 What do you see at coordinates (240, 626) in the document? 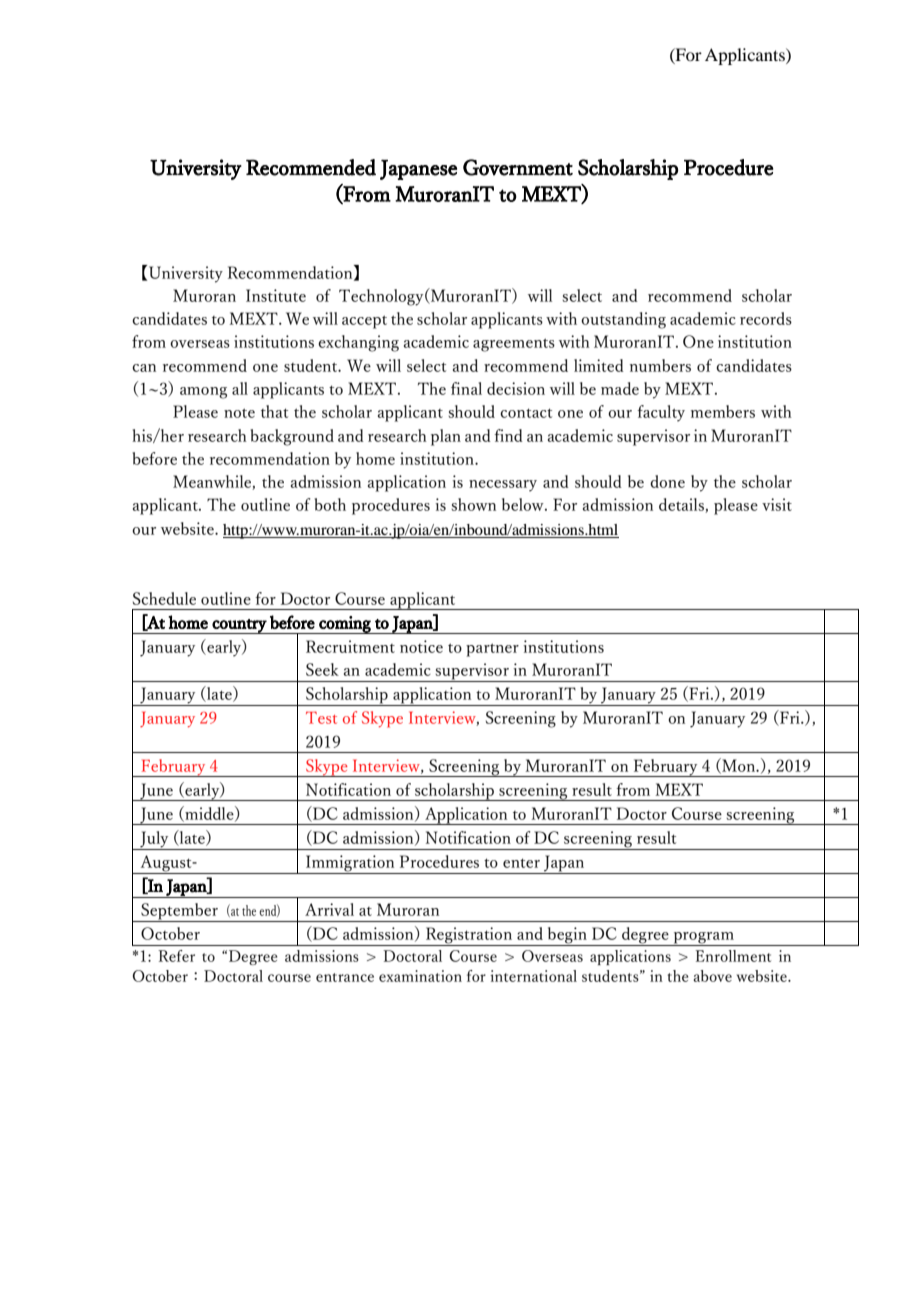
I see `country` at bounding box center [240, 626].
